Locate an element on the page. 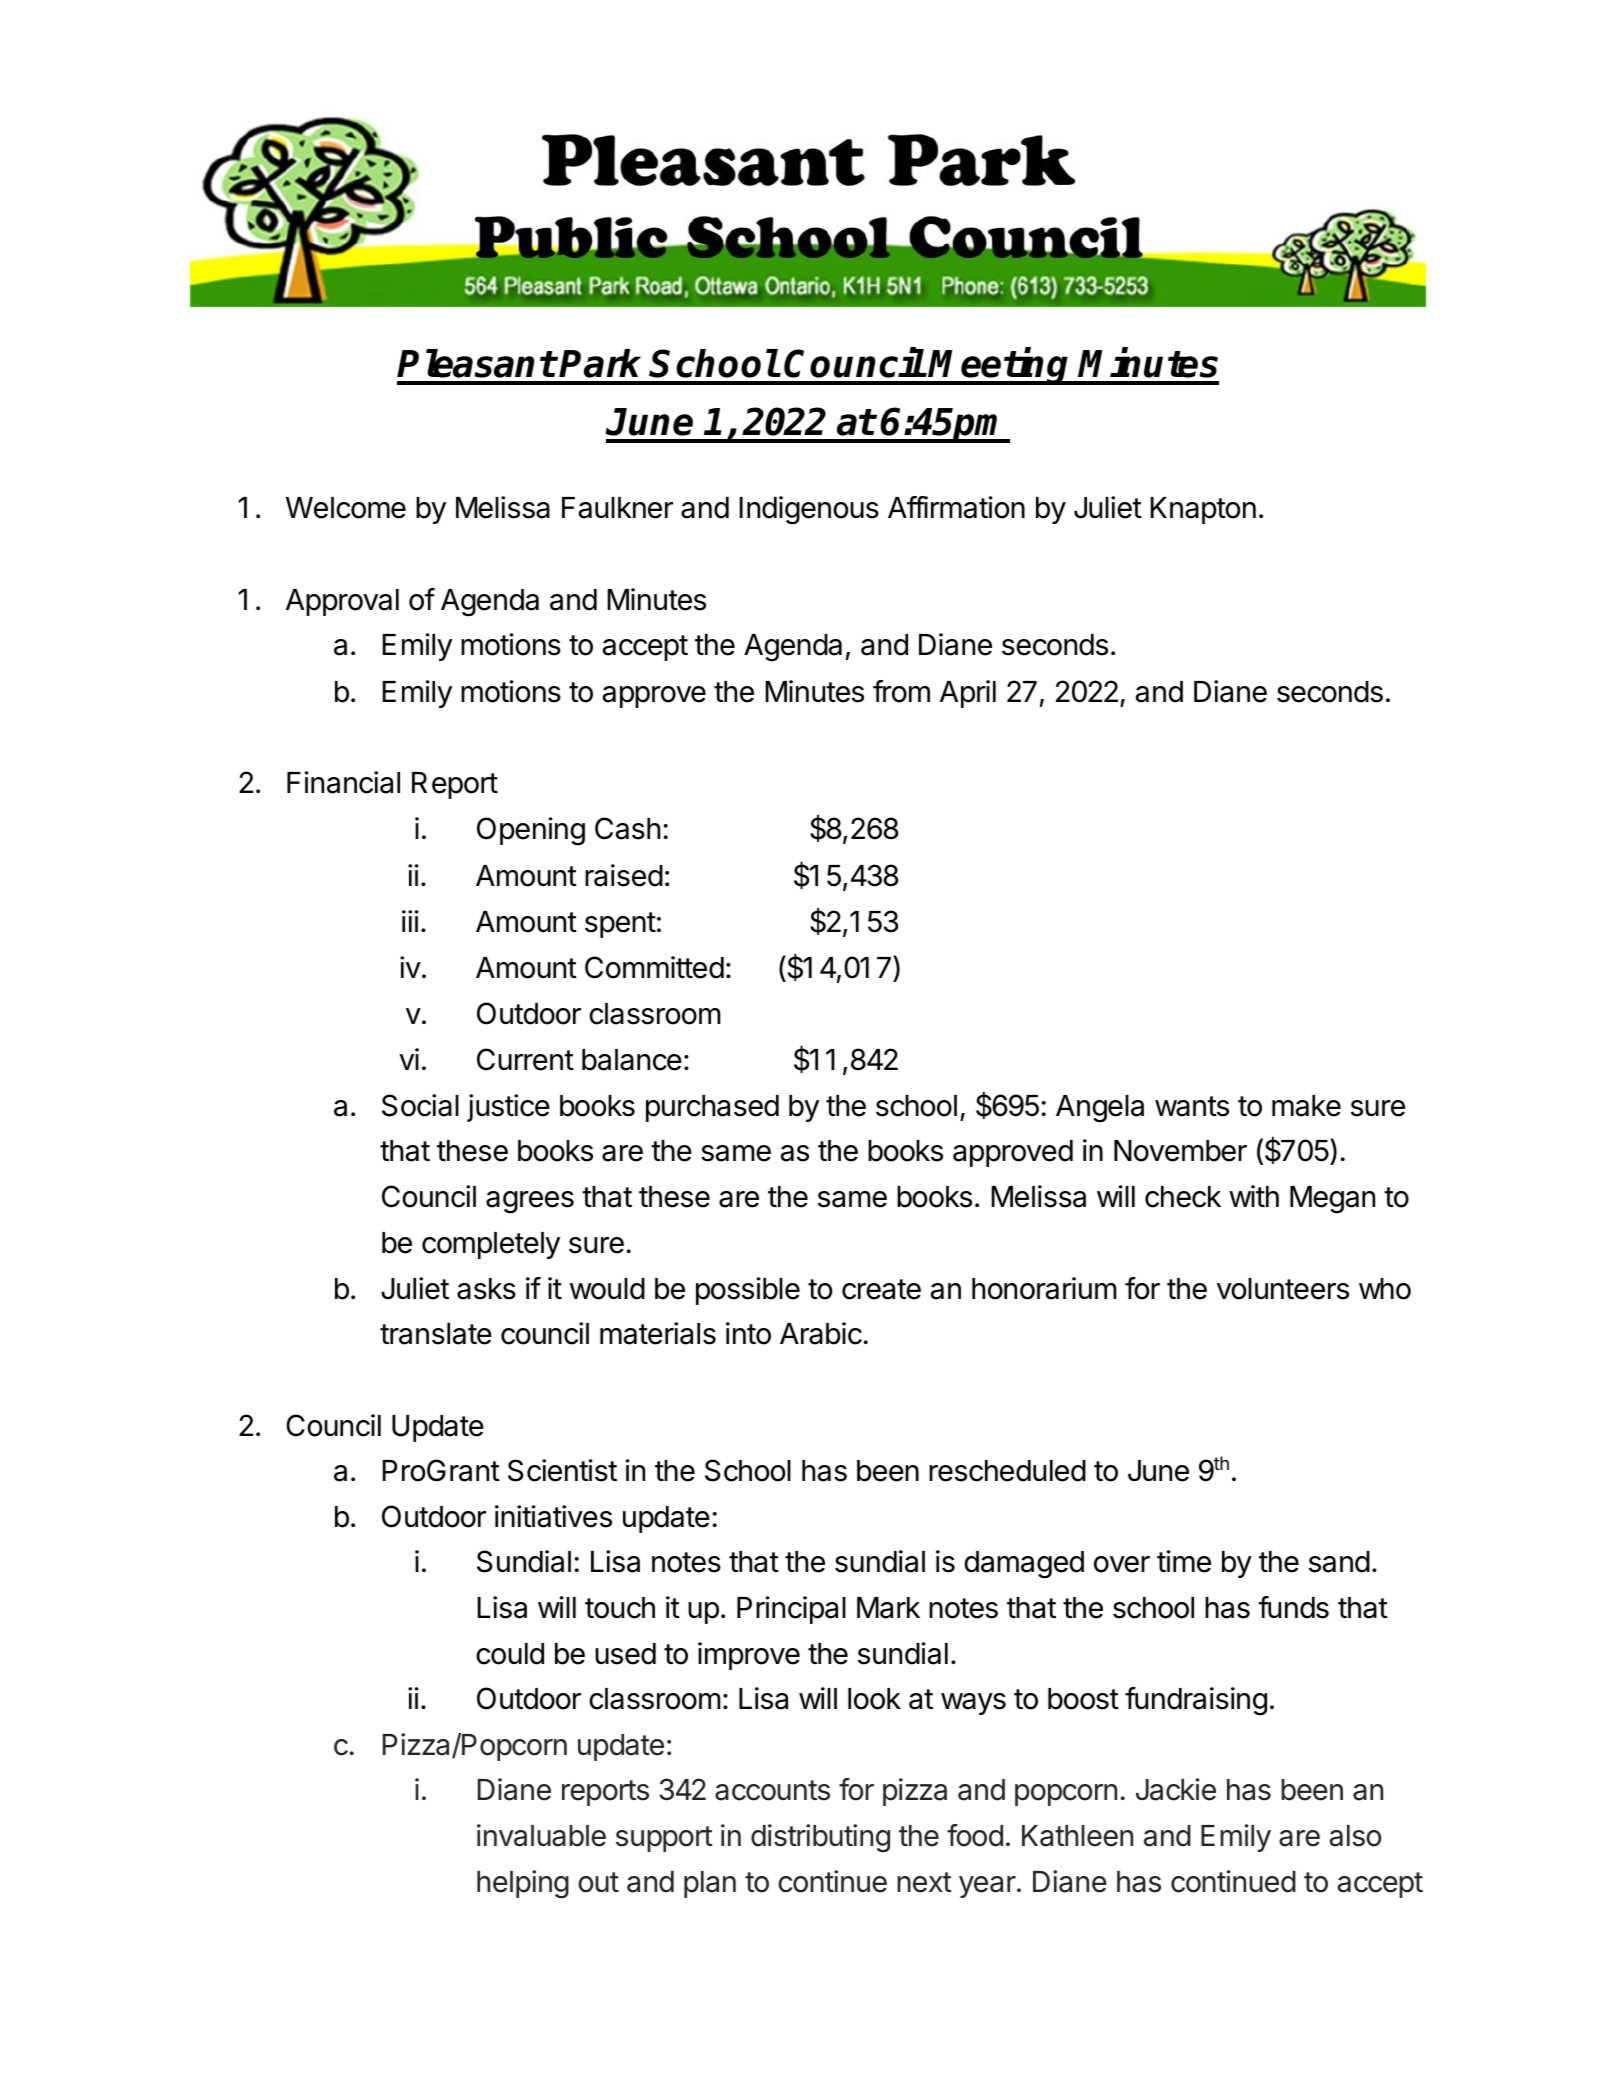  Welcome is located at coordinates (346, 508).
